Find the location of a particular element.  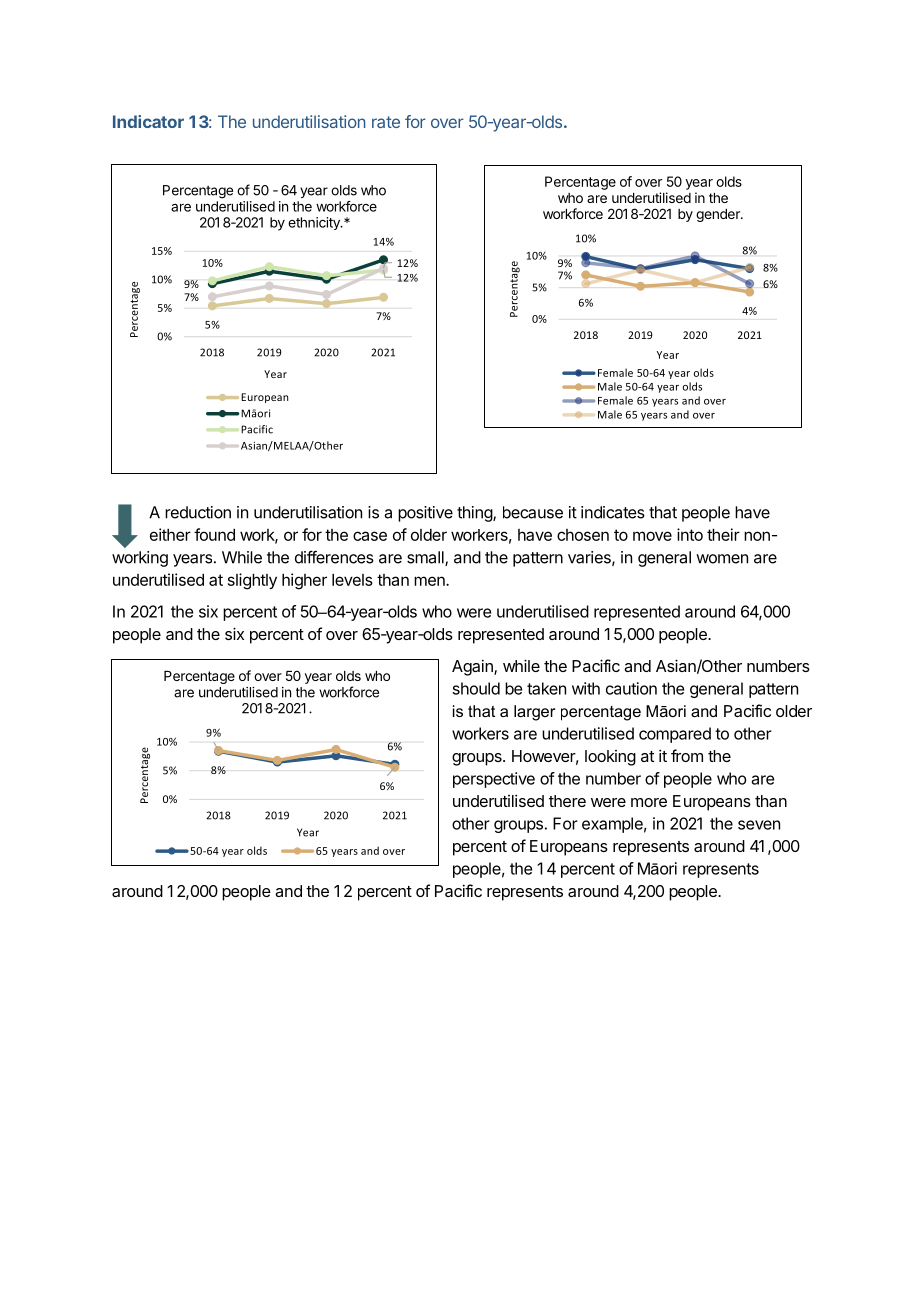

perspective is located at coordinates (494, 780).
